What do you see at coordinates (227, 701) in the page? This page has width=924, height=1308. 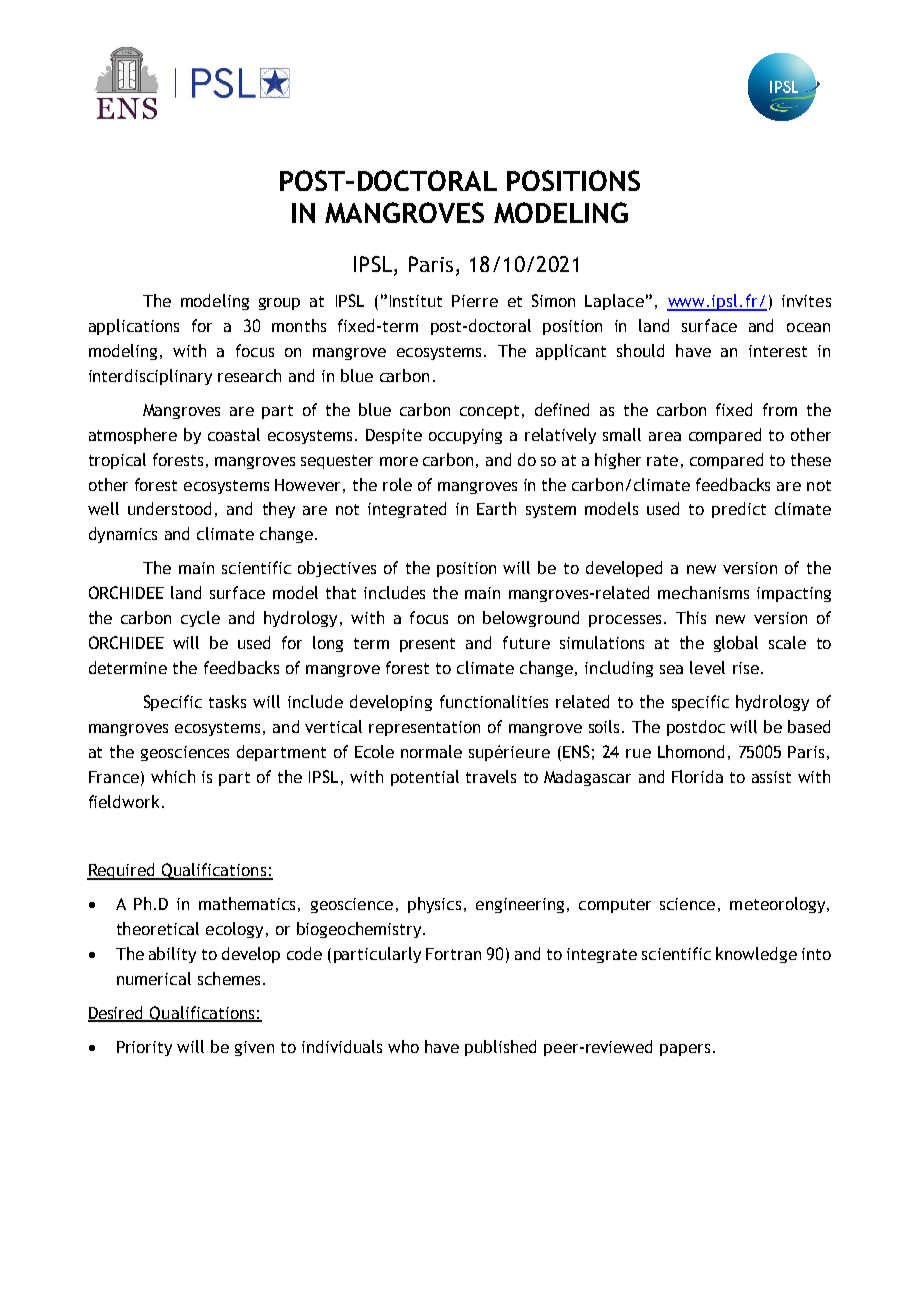 I see `tasks` at bounding box center [227, 701].
